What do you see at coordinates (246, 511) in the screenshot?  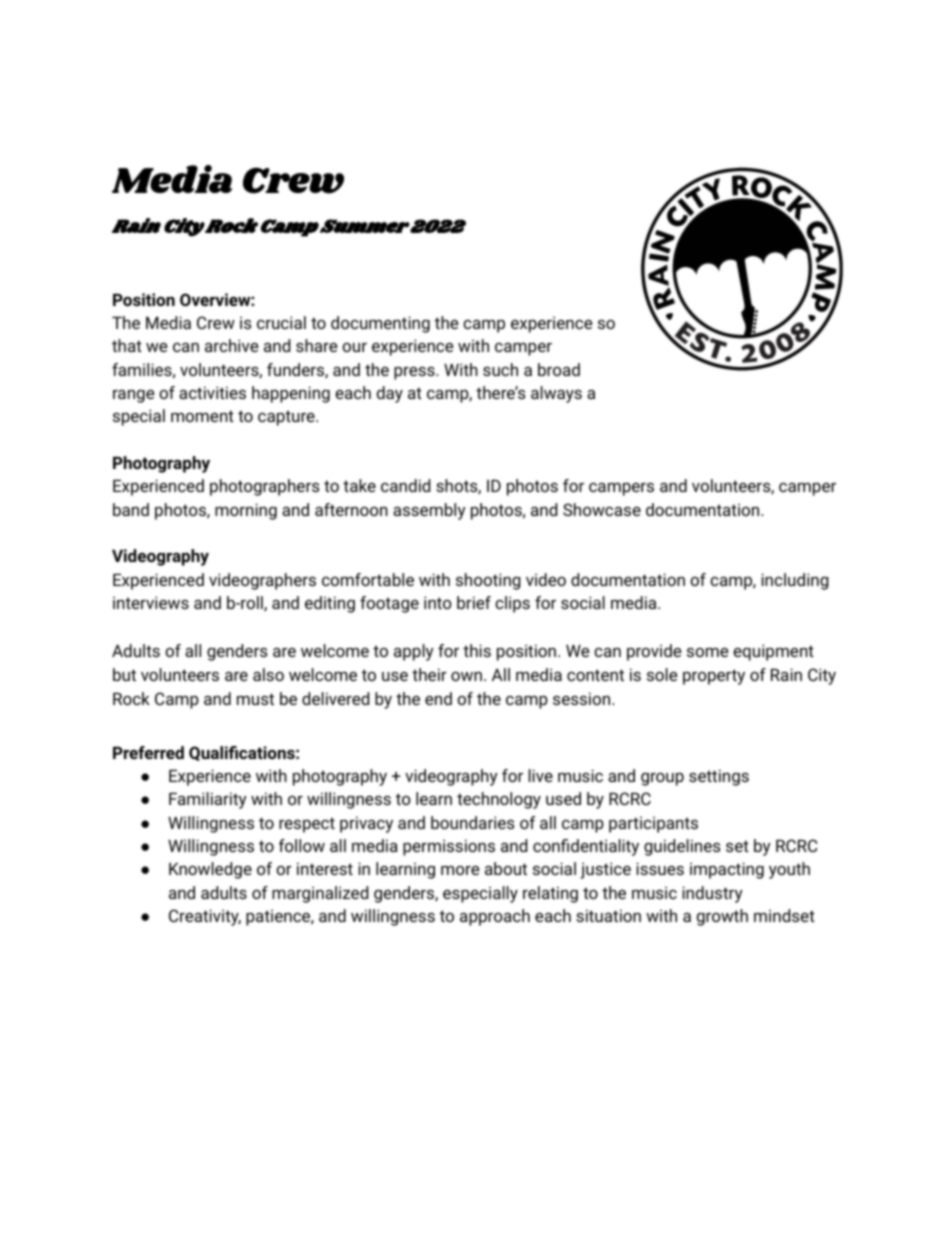 I see `morning` at bounding box center [246, 511].
